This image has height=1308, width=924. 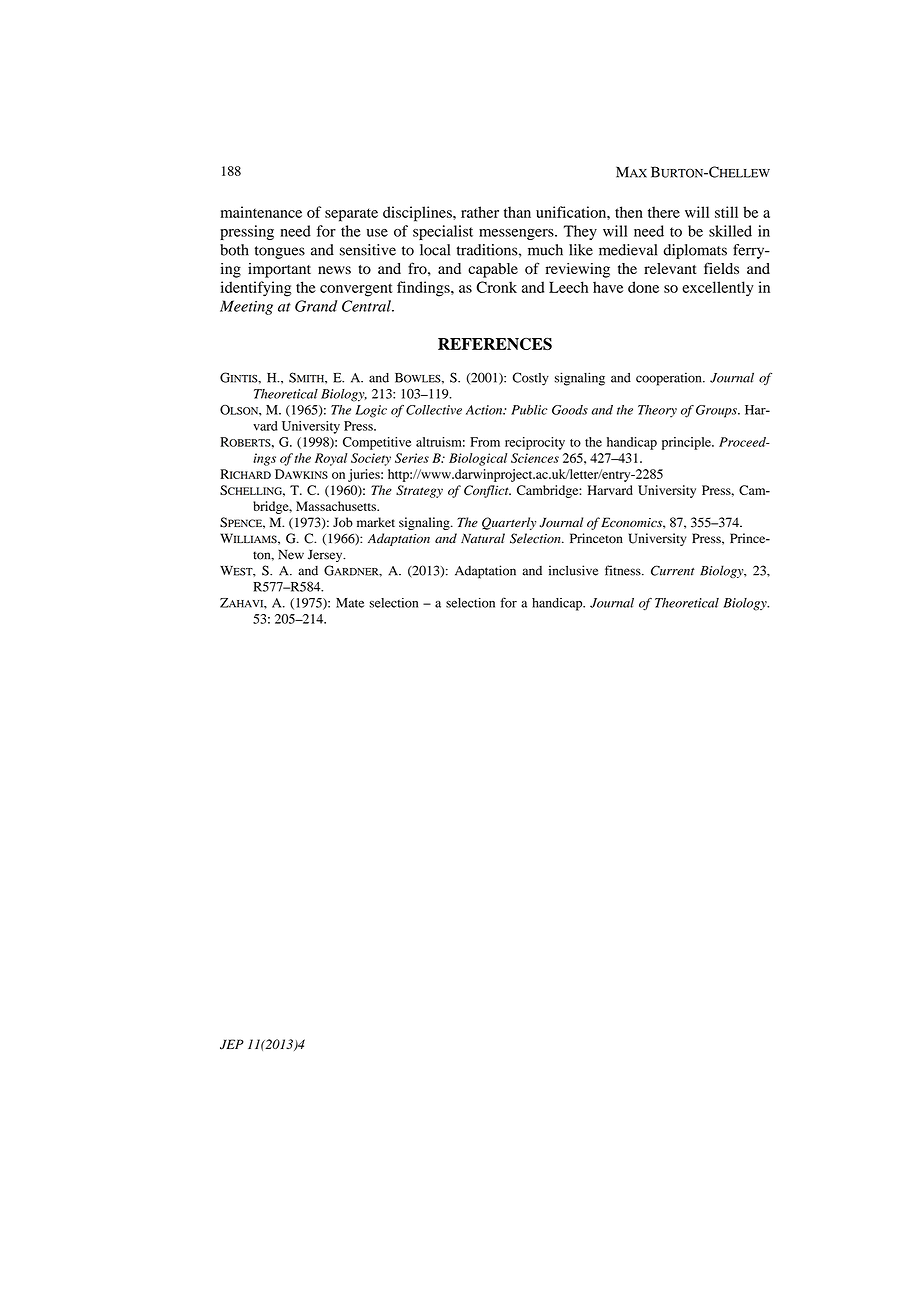 What do you see at coordinates (687, 443) in the image?
I see `principle` at bounding box center [687, 443].
